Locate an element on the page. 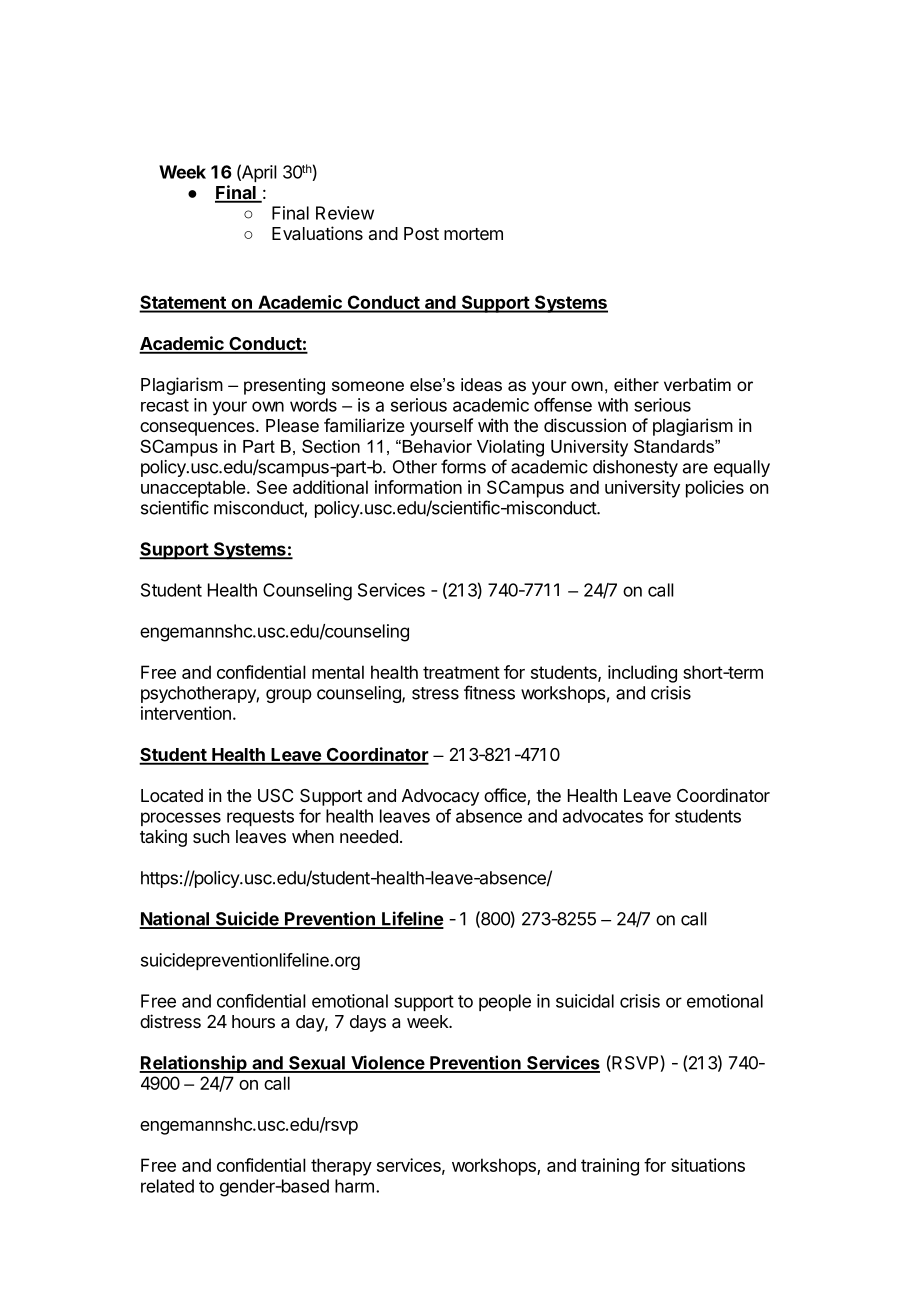  are is located at coordinates (695, 468).
